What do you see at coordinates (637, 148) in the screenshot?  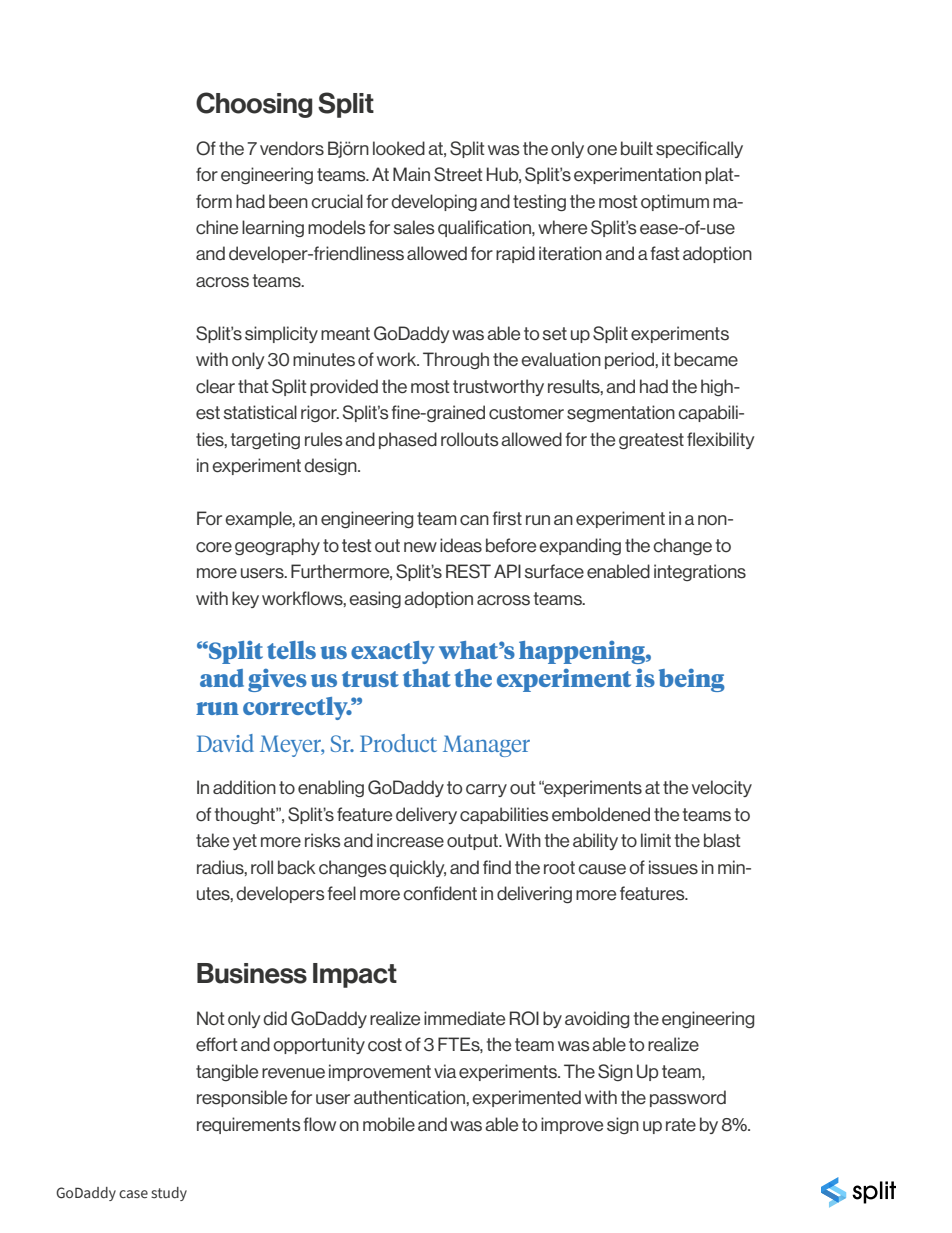 I see `built` at bounding box center [637, 148].
